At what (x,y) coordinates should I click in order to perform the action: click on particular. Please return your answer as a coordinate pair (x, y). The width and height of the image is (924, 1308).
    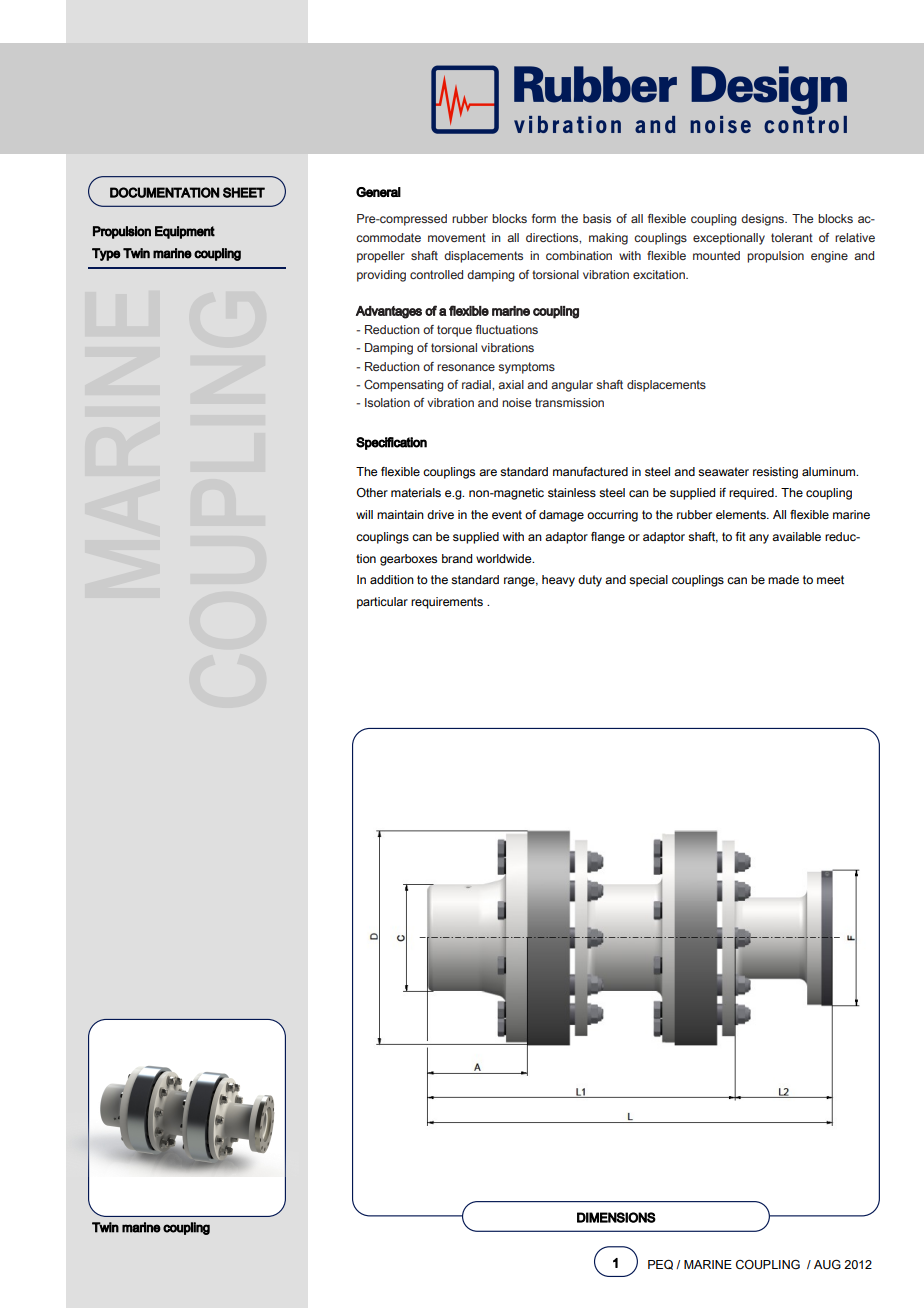
    Looking at the image, I should click on (382, 603).
